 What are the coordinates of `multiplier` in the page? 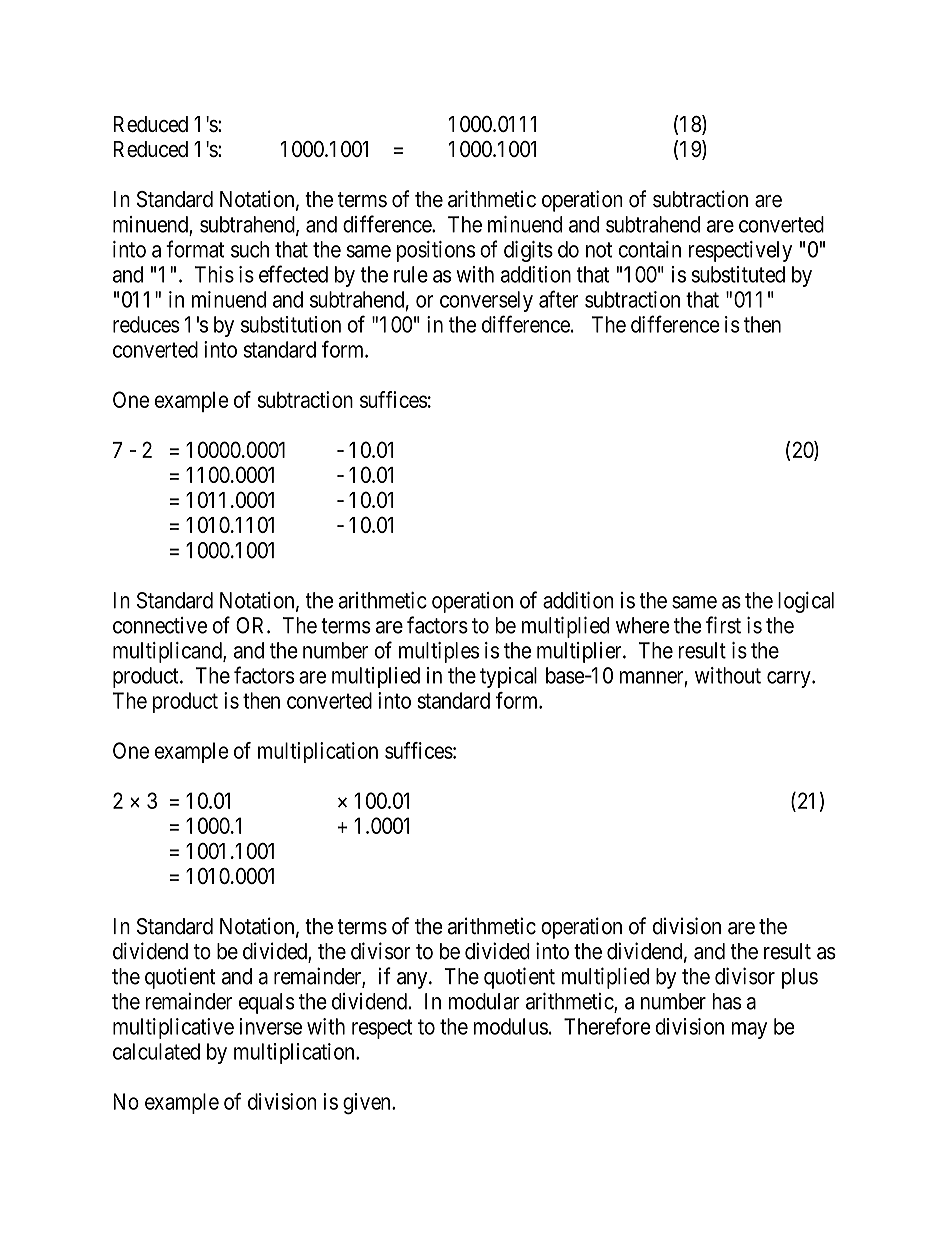 It's located at (580, 652).
